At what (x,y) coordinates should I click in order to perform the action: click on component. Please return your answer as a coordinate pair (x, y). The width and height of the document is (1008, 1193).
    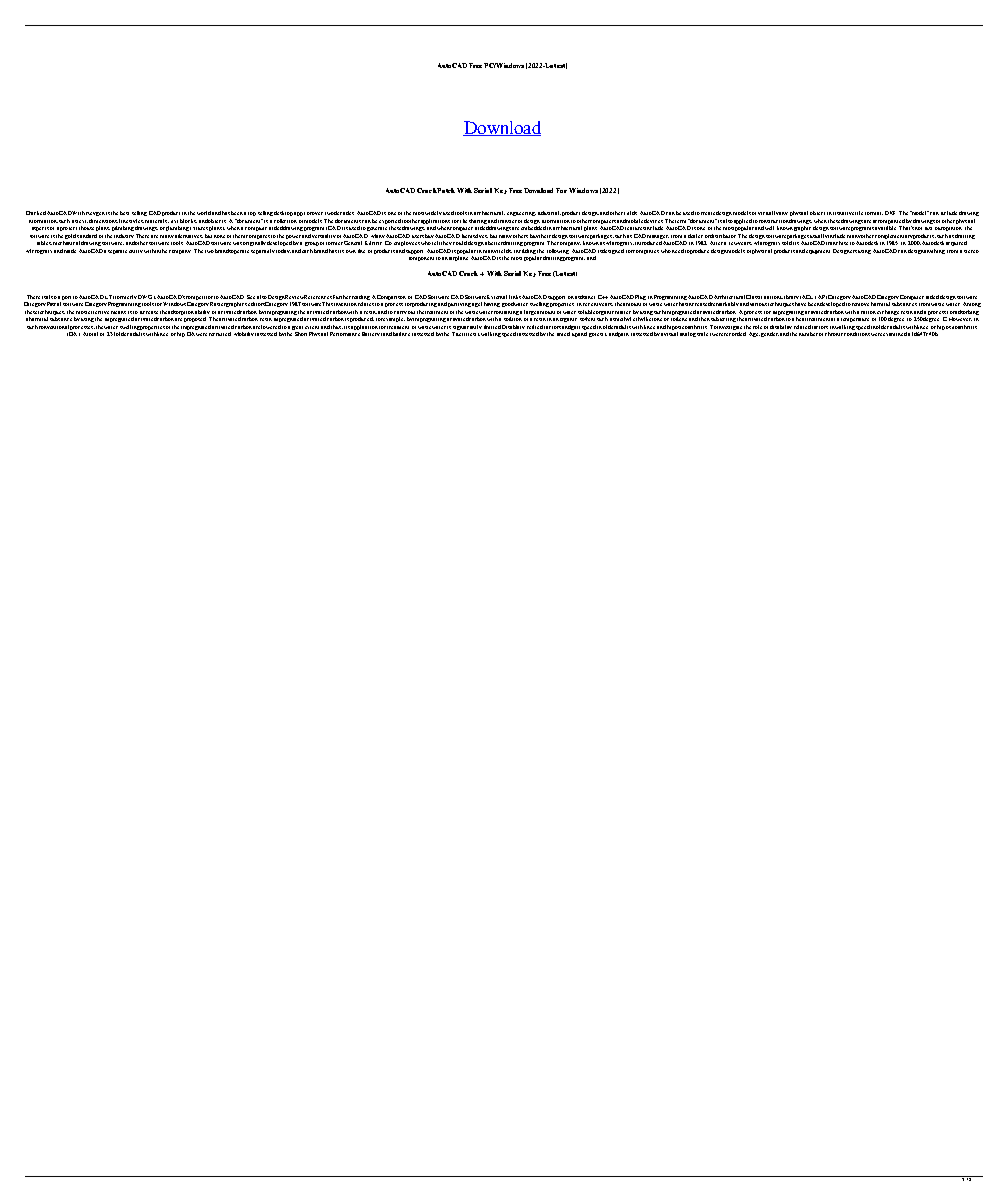
    Looking at the image, I should click on (421, 259).
